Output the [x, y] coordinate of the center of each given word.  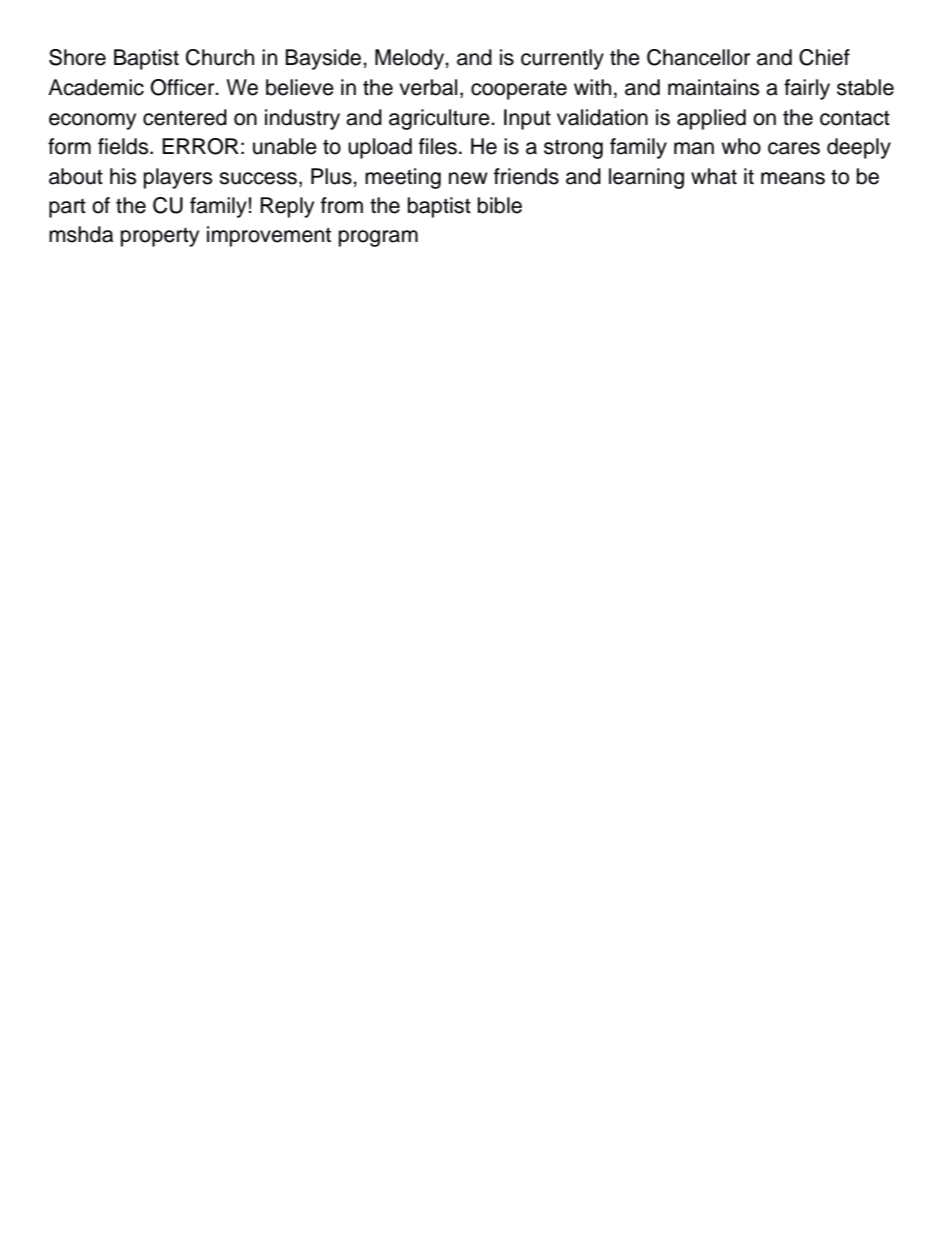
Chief [824, 57]
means [793, 178]
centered [185, 117]
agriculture [440, 119]
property [160, 237]
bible [500, 205]
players [178, 178]
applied [711, 119]
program [378, 238]
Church [220, 57]
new [468, 178]
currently [562, 59]
